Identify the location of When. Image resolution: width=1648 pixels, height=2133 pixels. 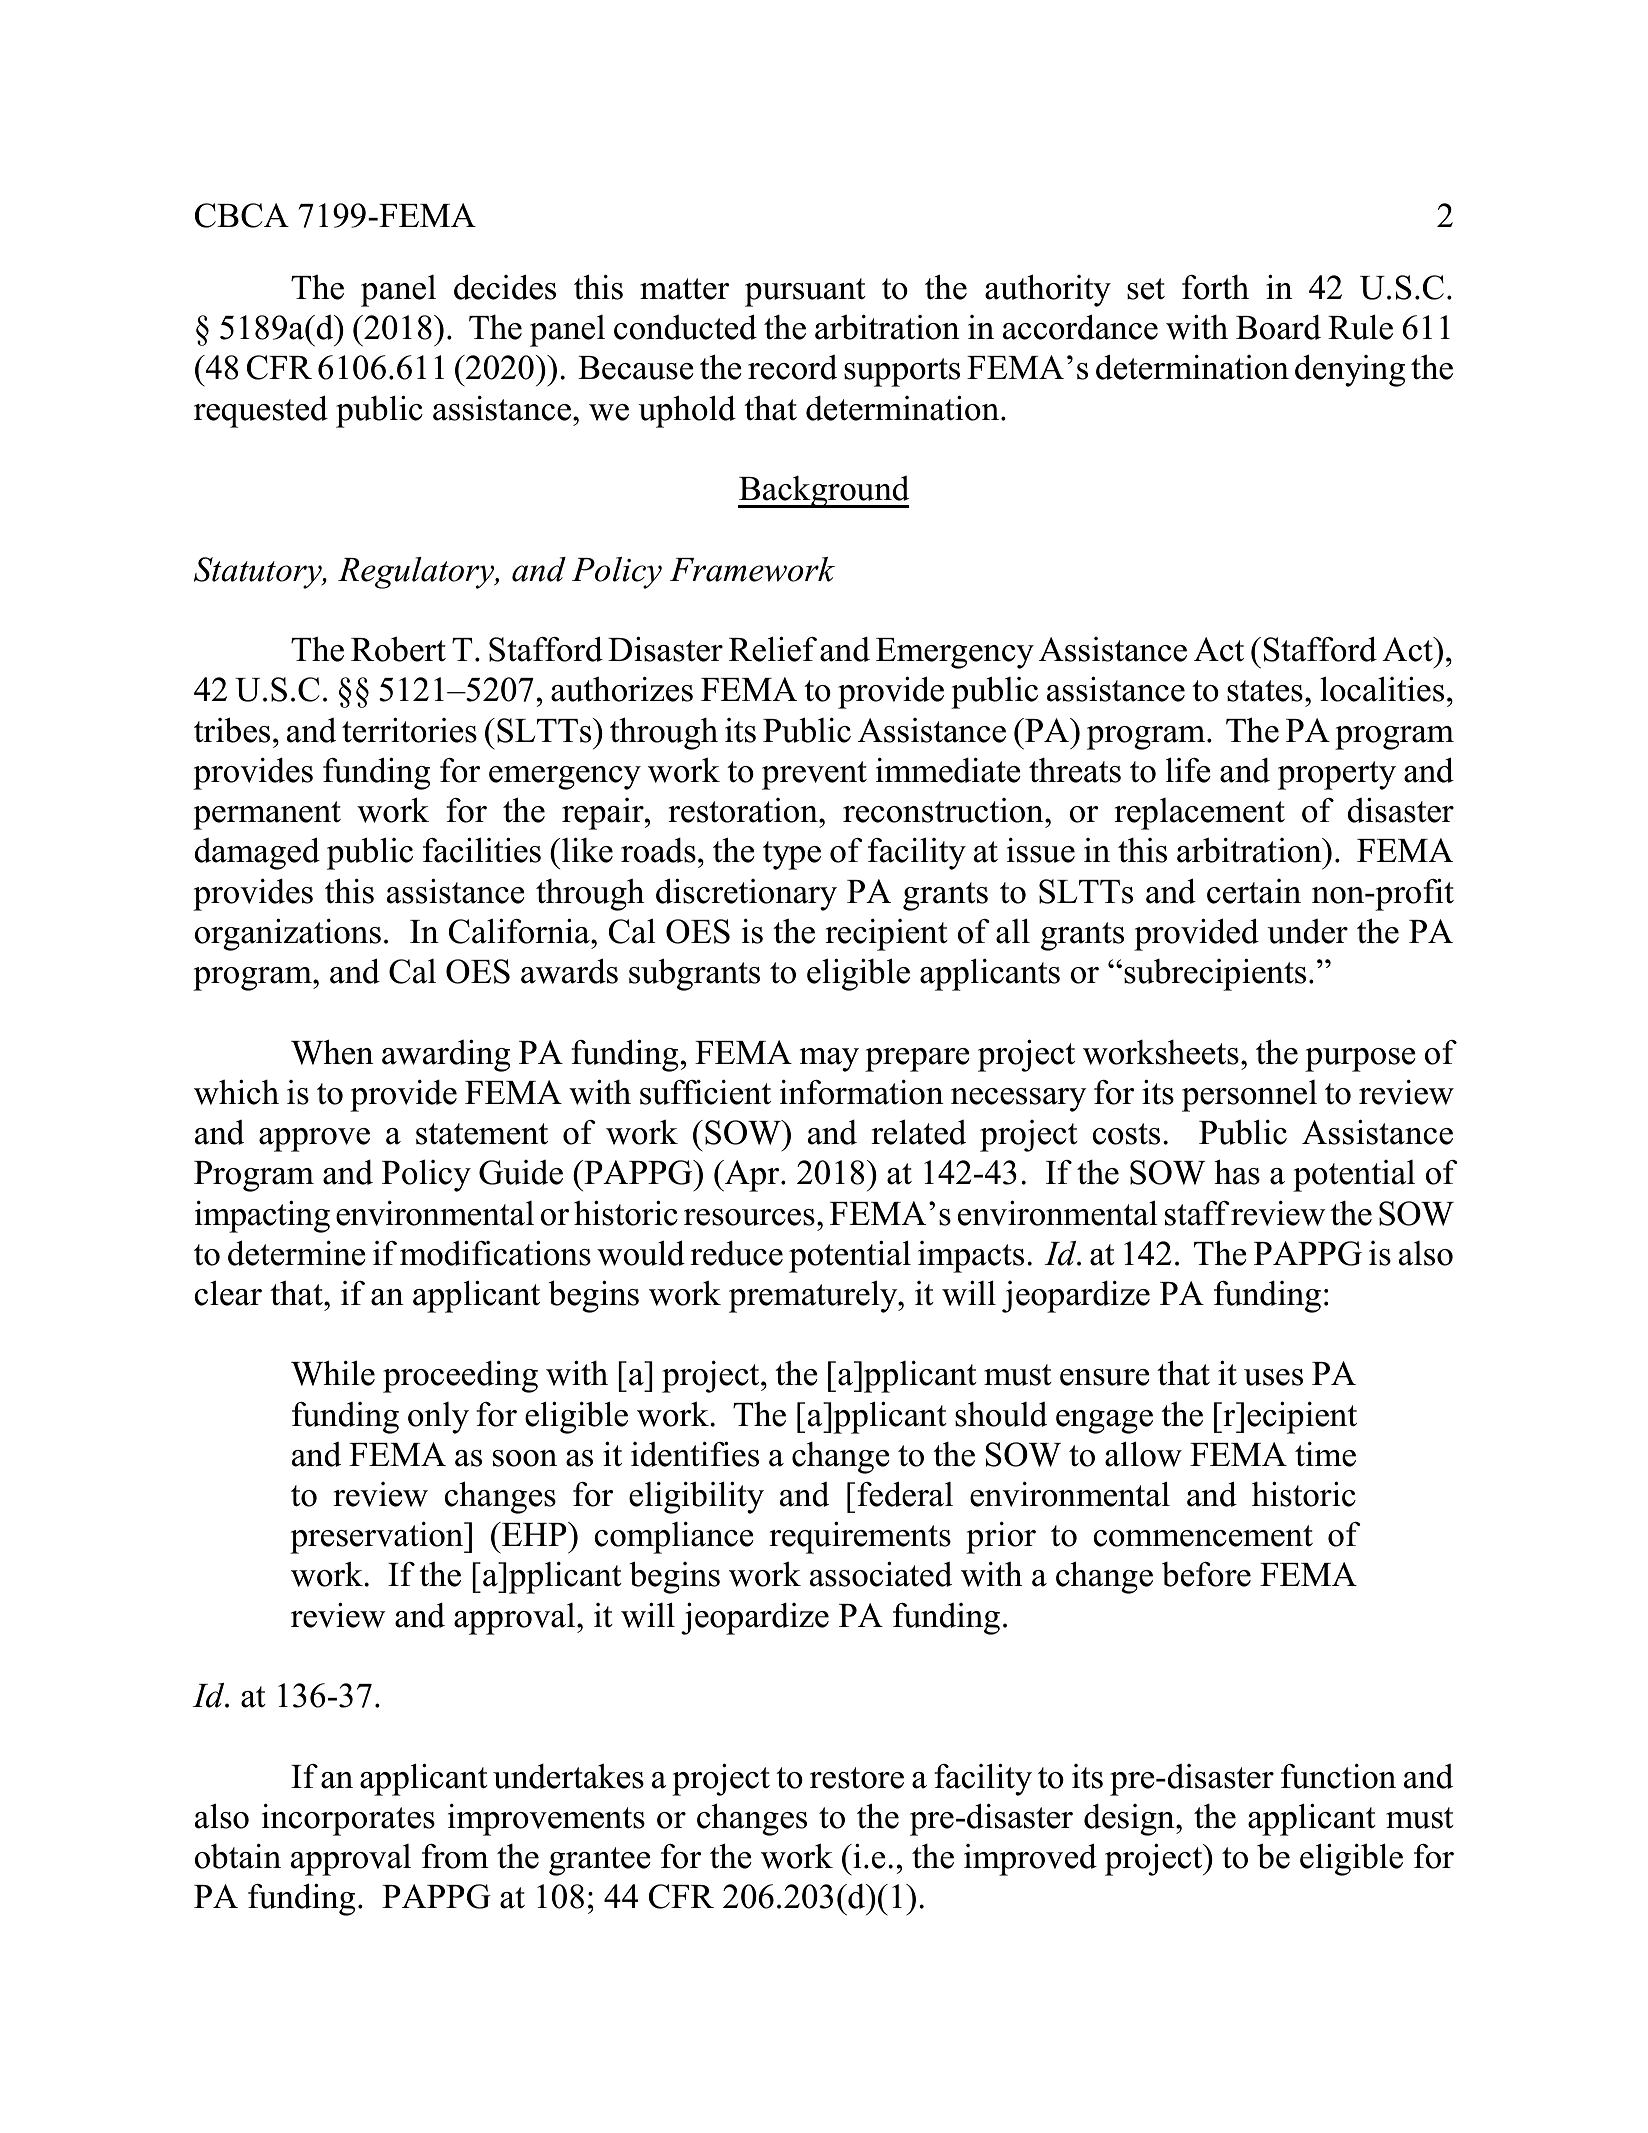
(332, 1052).
